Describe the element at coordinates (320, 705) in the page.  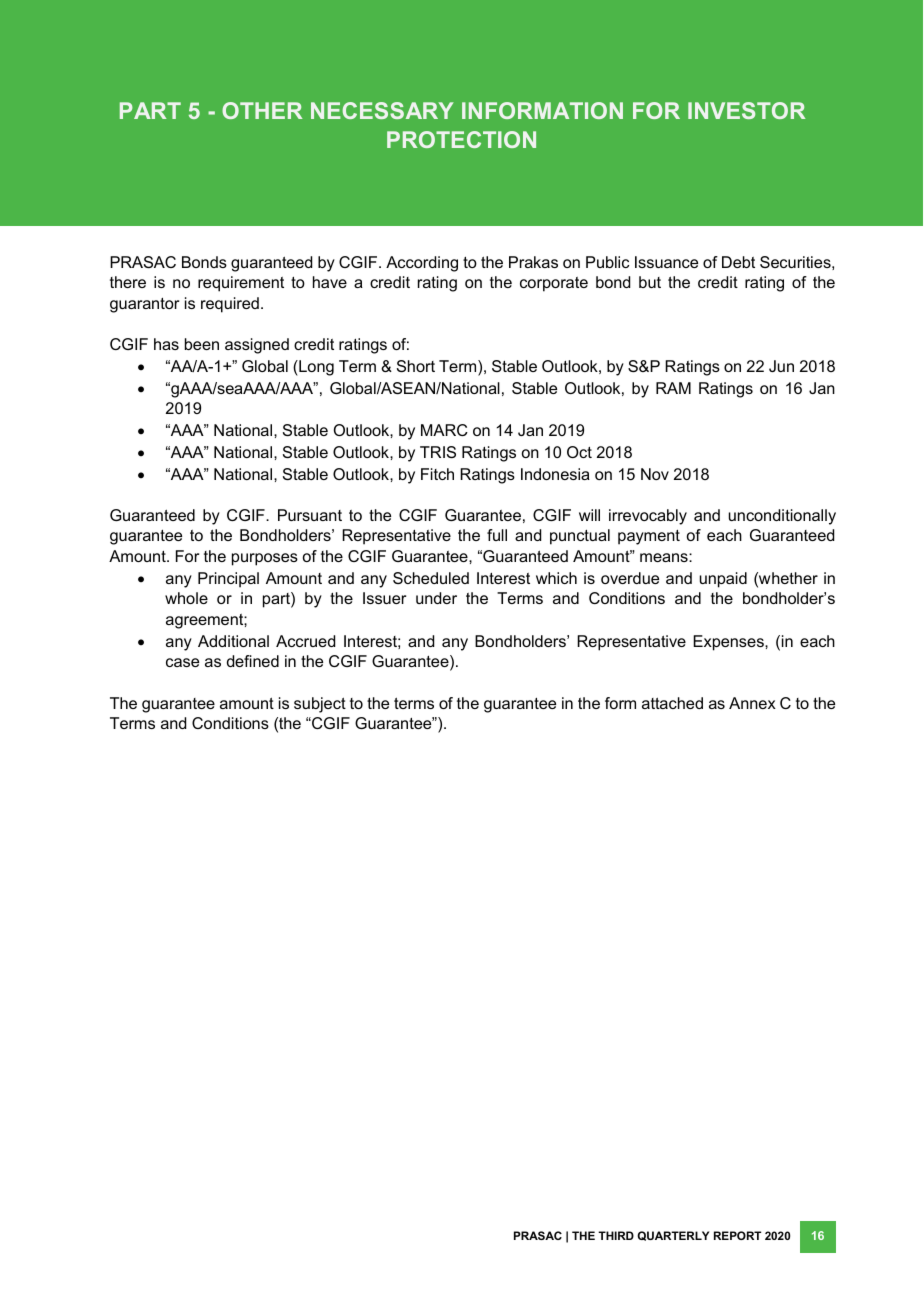
I see `subject` at that location.
